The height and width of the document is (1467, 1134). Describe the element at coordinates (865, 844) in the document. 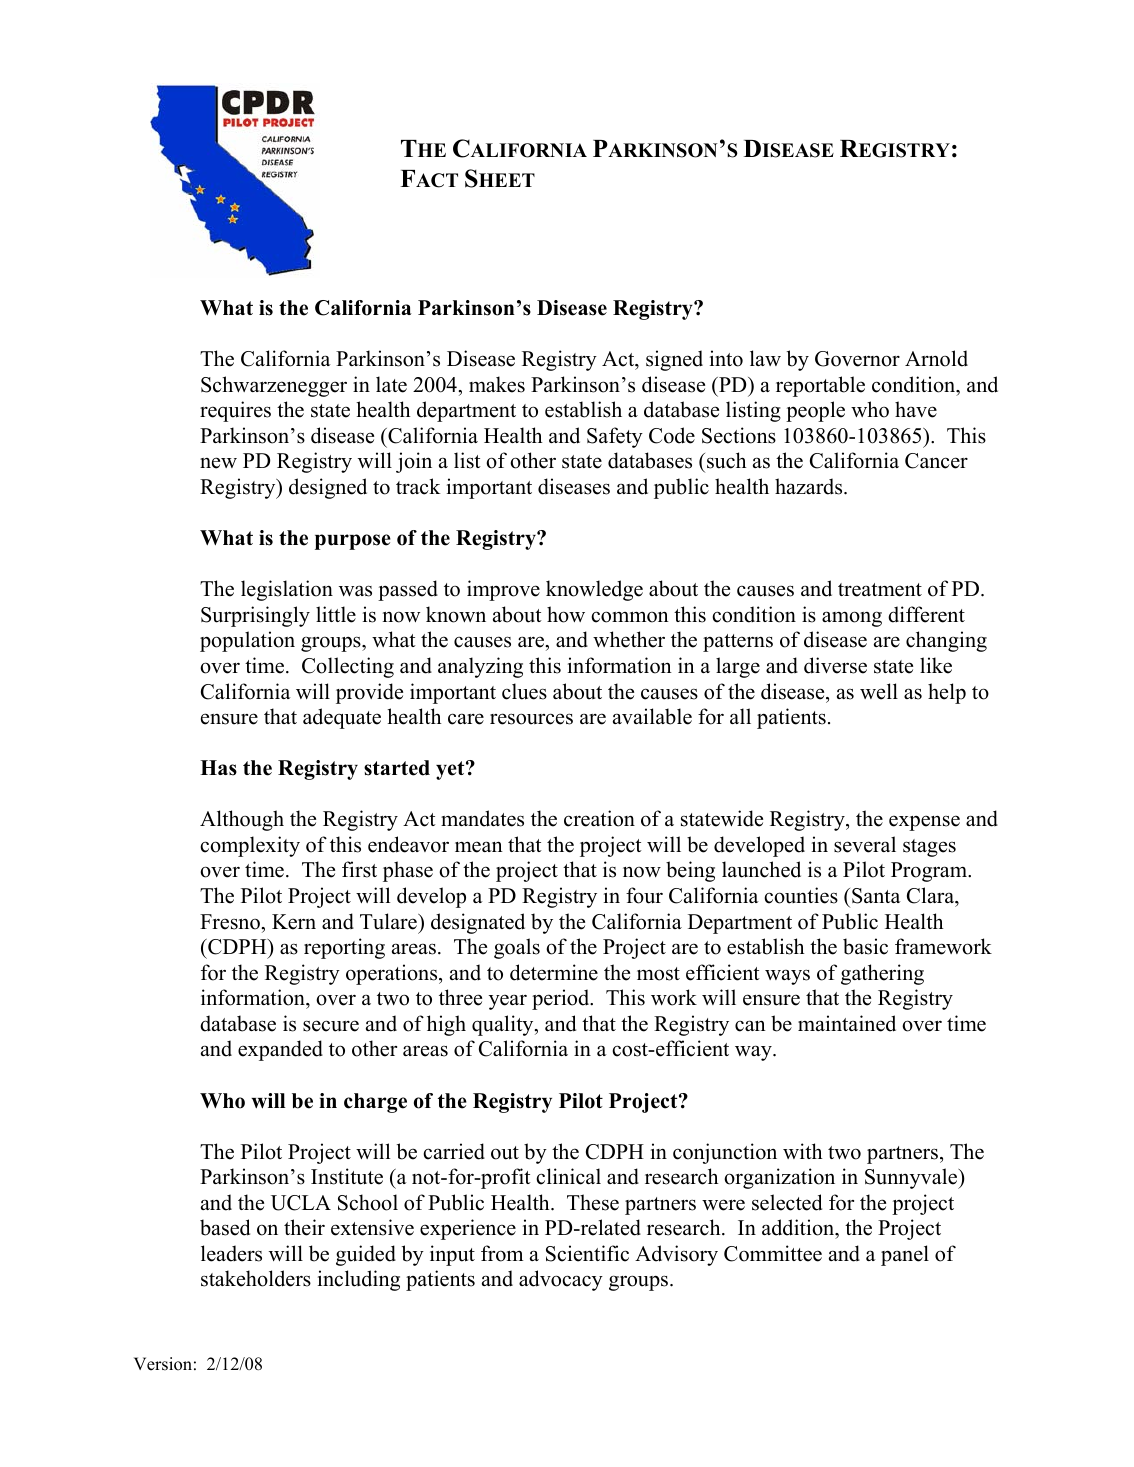

I see `several` at that location.
